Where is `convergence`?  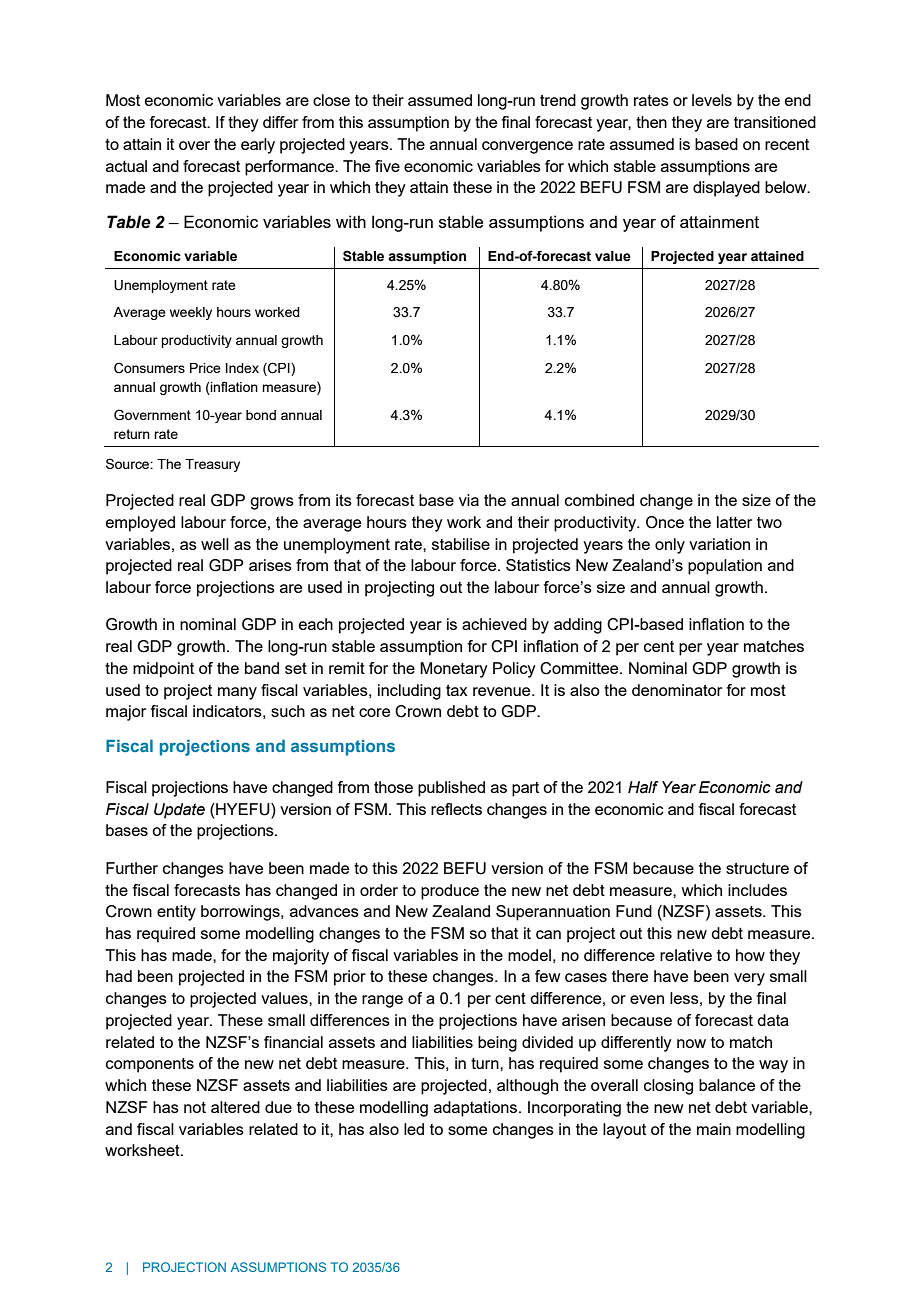 convergence is located at coordinates (527, 147).
